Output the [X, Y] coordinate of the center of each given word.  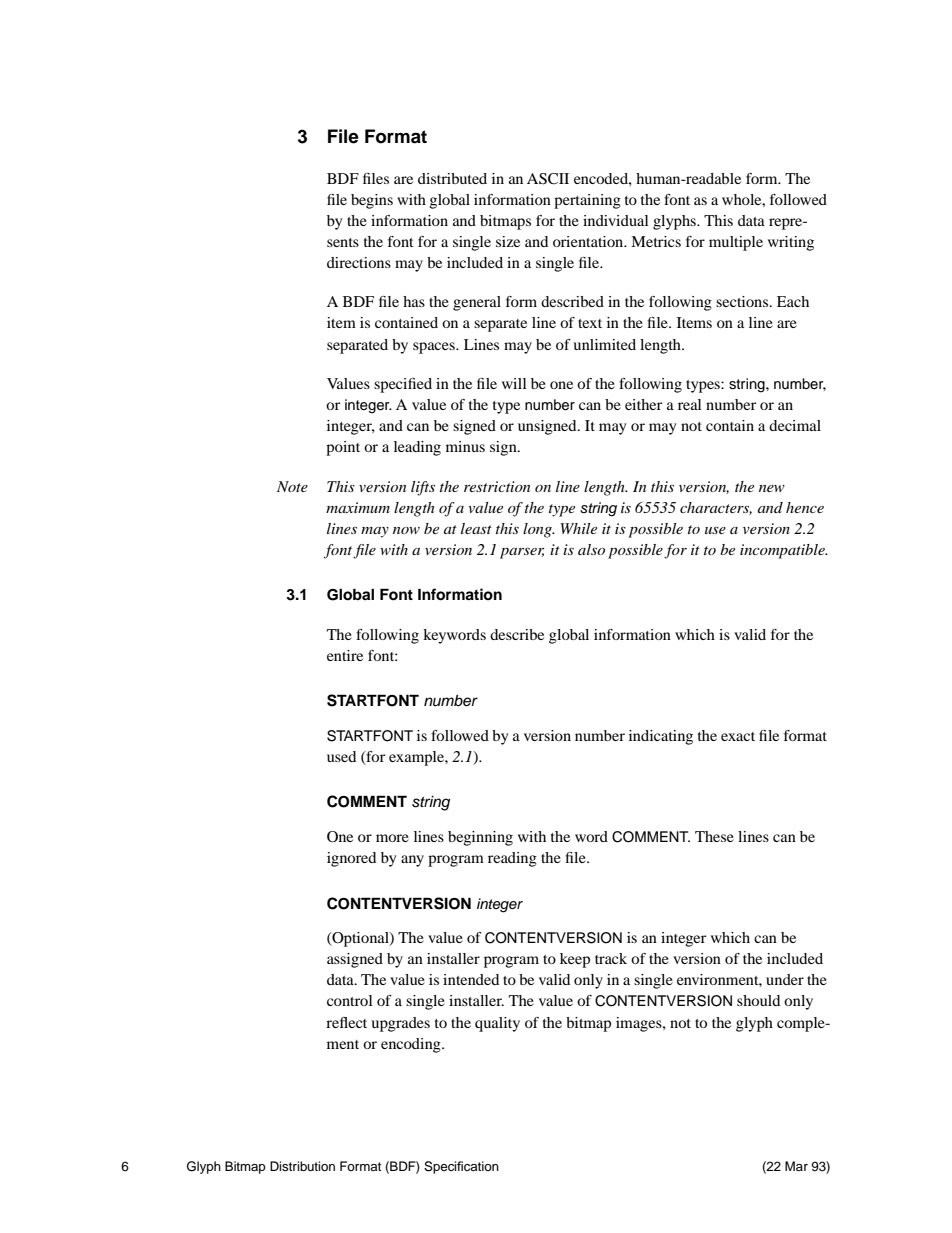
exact [738, 736]
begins [372, 201]
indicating [661, 737]
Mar [796, 1166]
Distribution [302, 1166]
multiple [736, 243]
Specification [461, 1167]
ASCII [548, 179]
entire [345, 655]
